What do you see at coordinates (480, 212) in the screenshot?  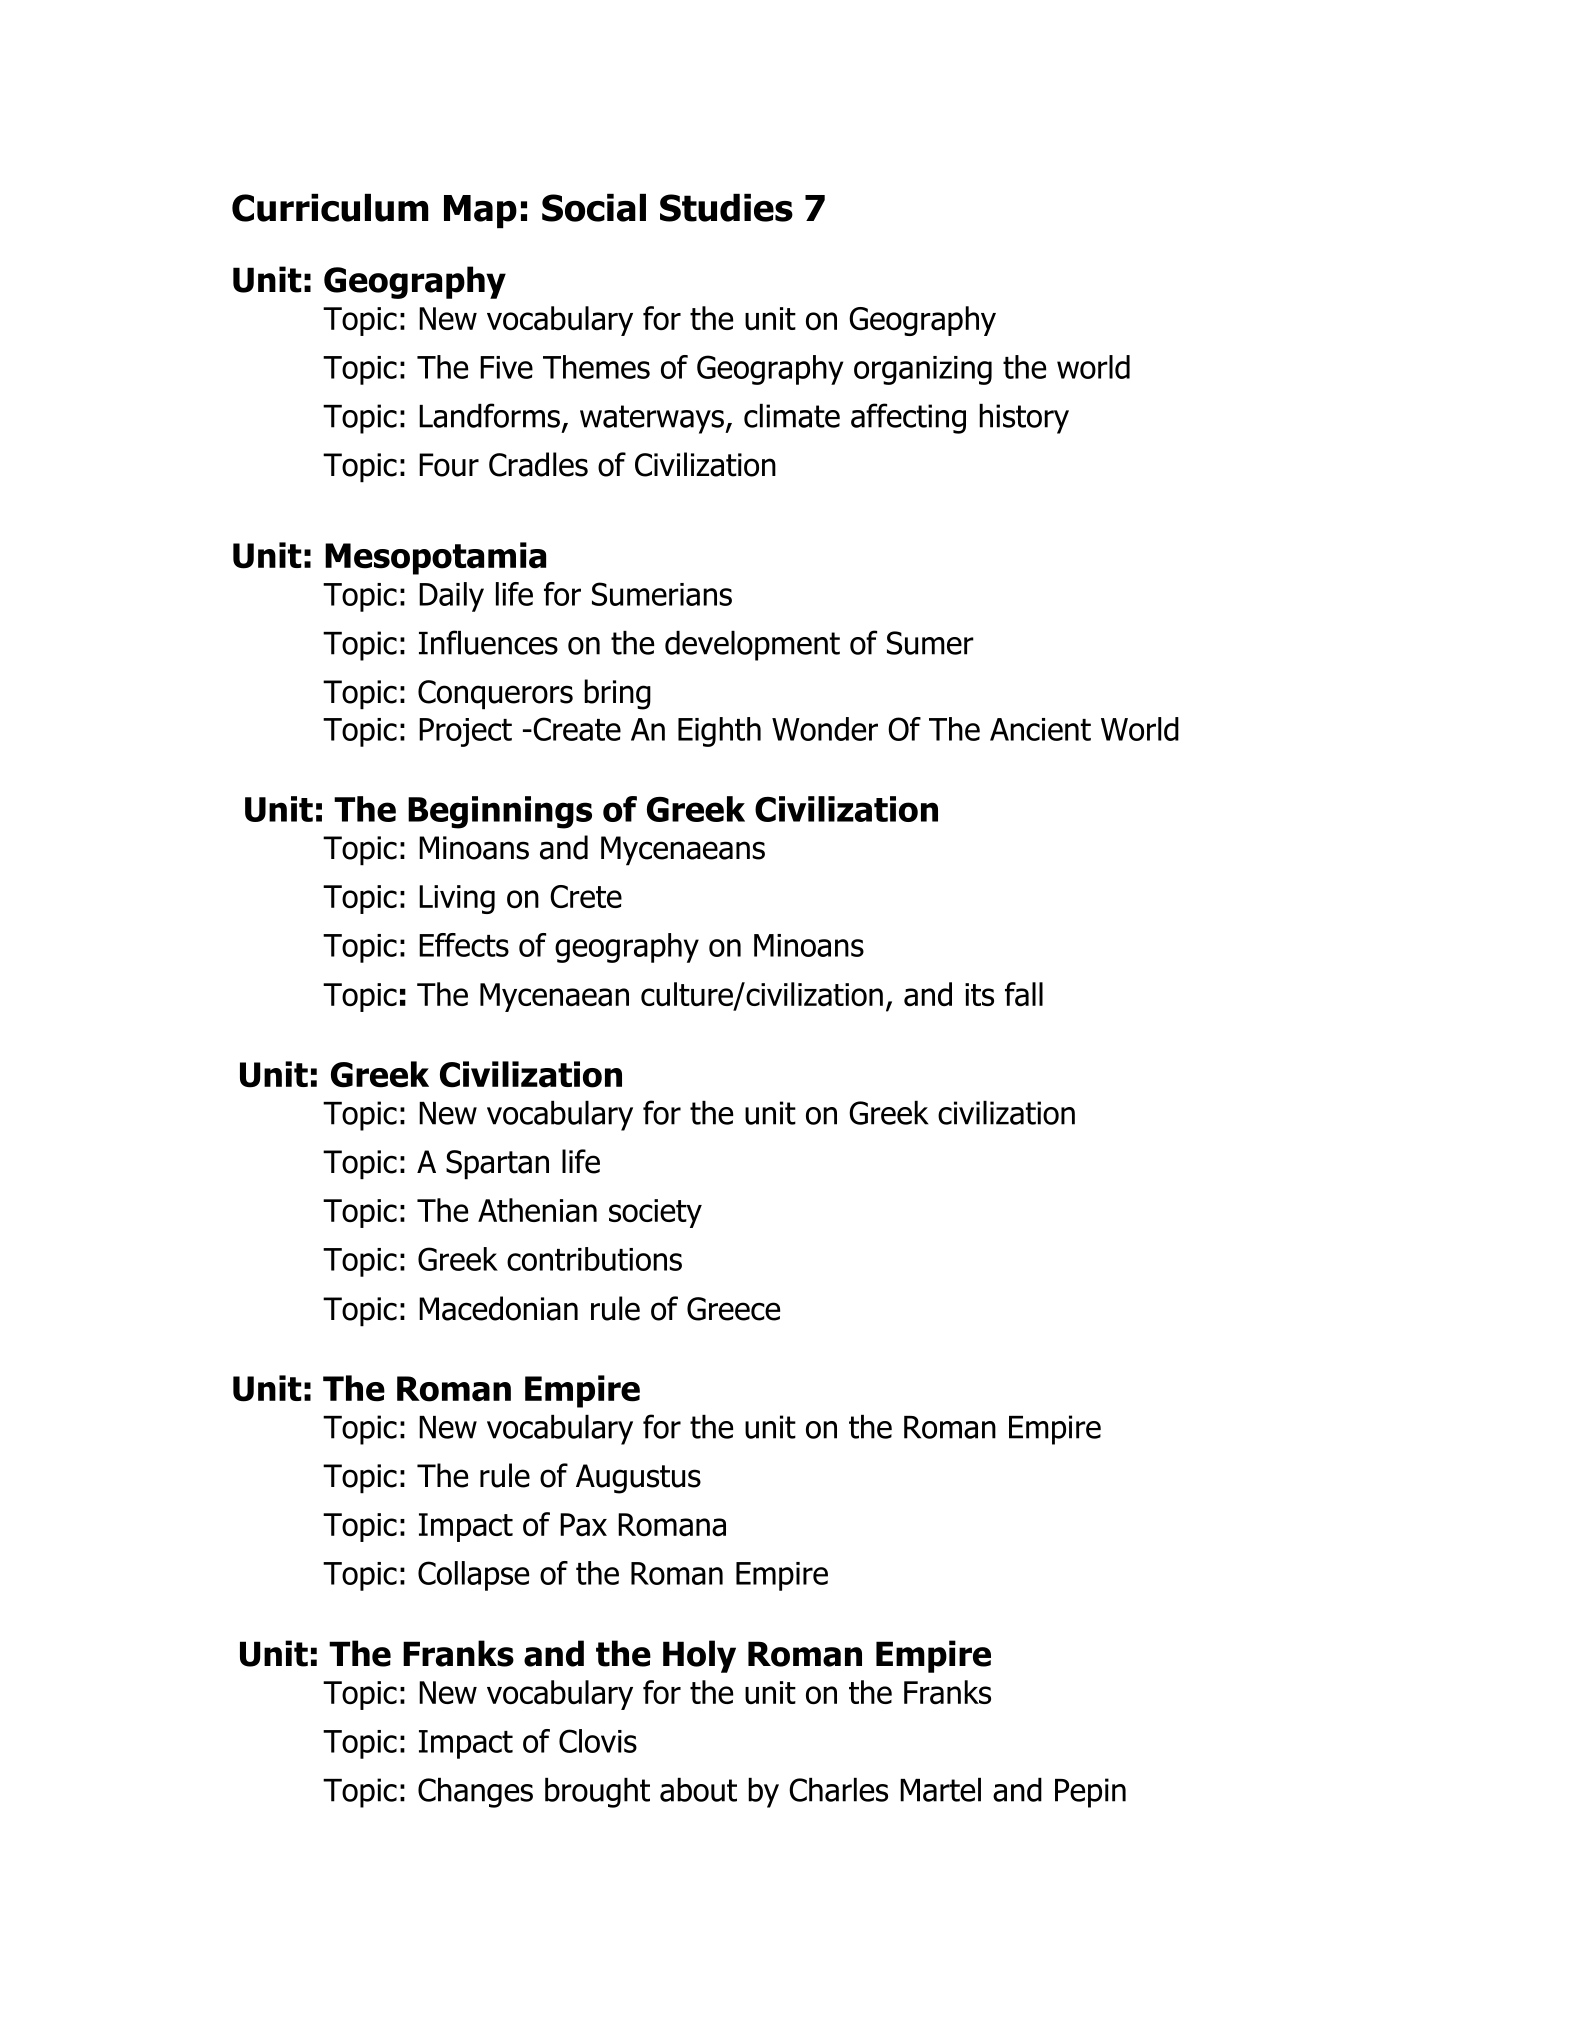 I see `Map` at bounding box center [480, 212].
